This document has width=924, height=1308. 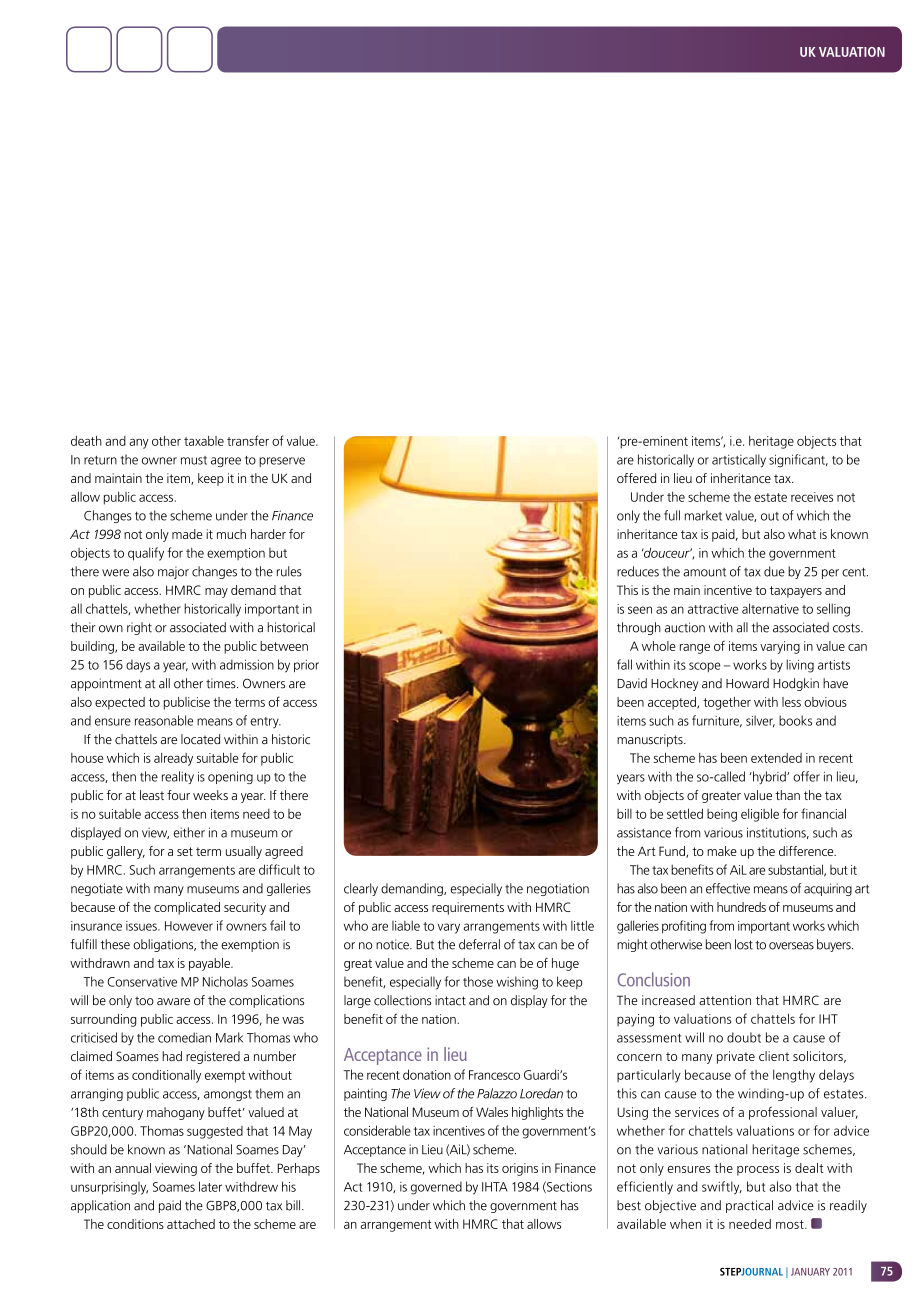 What do you see at coordinates (282, 462) in the document?
I see `preserve` at bounding box center [282, 462].
